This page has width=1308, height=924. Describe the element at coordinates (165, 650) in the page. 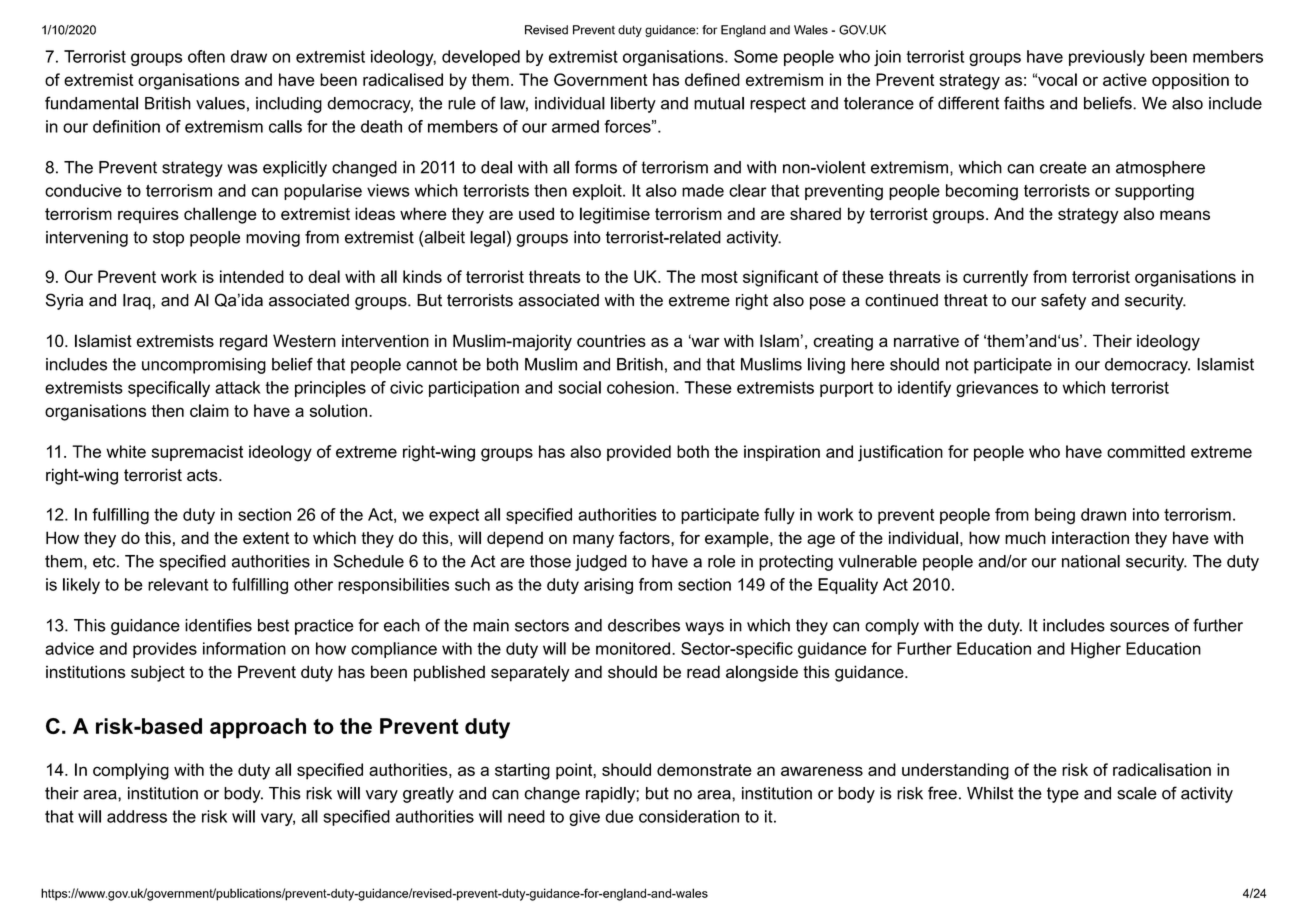

I see `provides` at that location.
